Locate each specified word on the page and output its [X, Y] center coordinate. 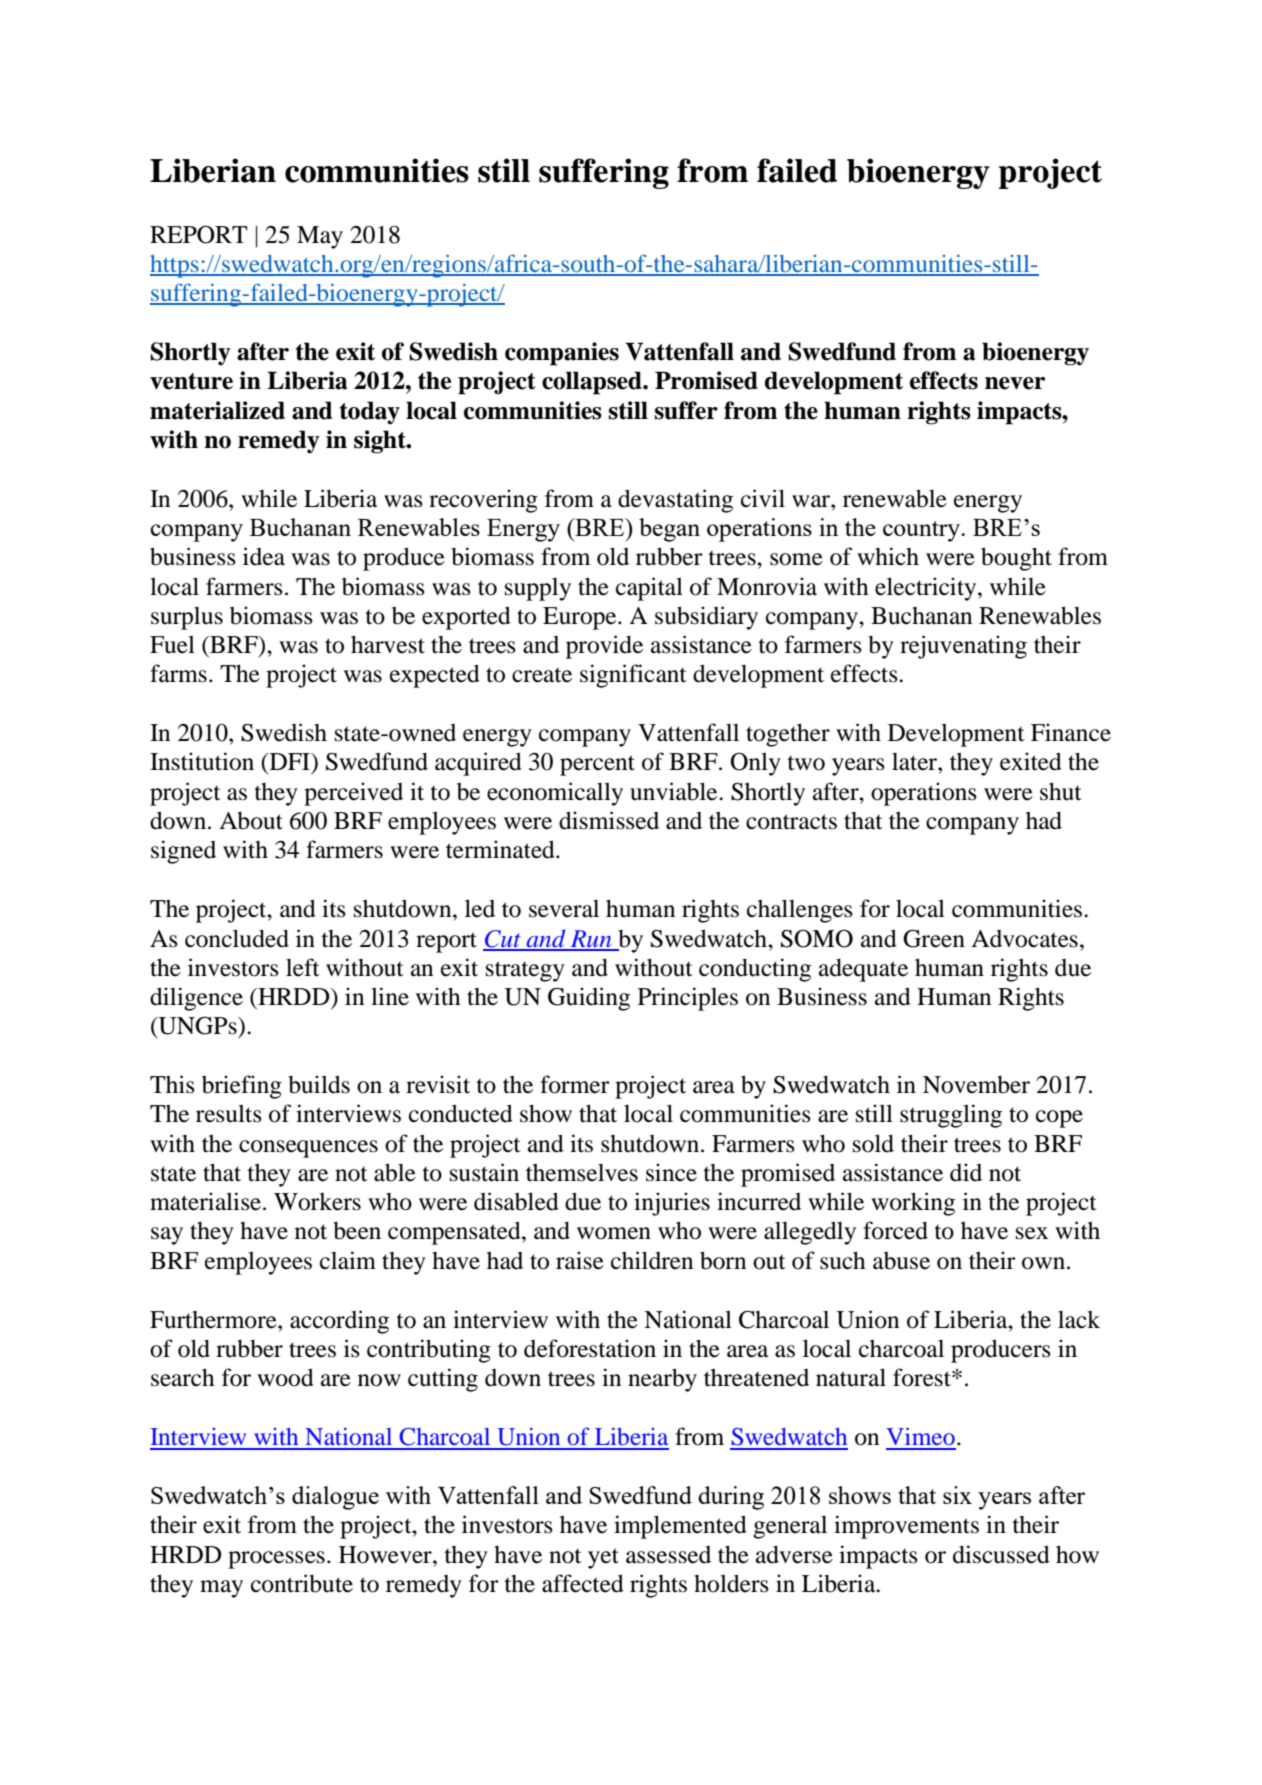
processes [276, 1560]
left [303, 967]
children [652, 1260]
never [1015, 383]
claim [348, 1260]
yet [603, 1558]
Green [934, 938]
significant [633, 676]
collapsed [593, 383]
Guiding [589, 999]
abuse [901, 1261]
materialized [217, 410]
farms [178, 673]
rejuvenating [963, 647]
